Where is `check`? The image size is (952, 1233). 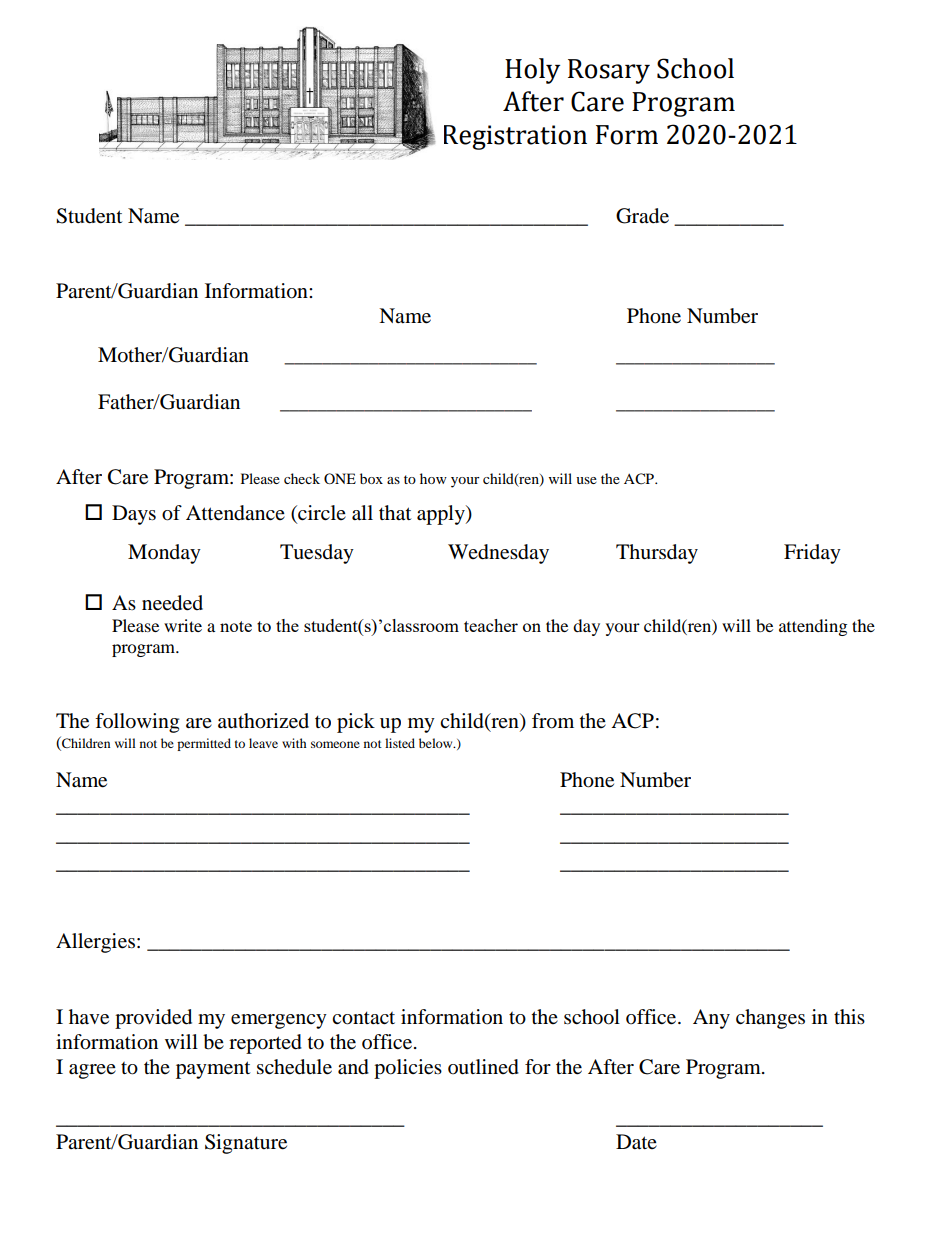 check is located at coordinates (302, 478).
